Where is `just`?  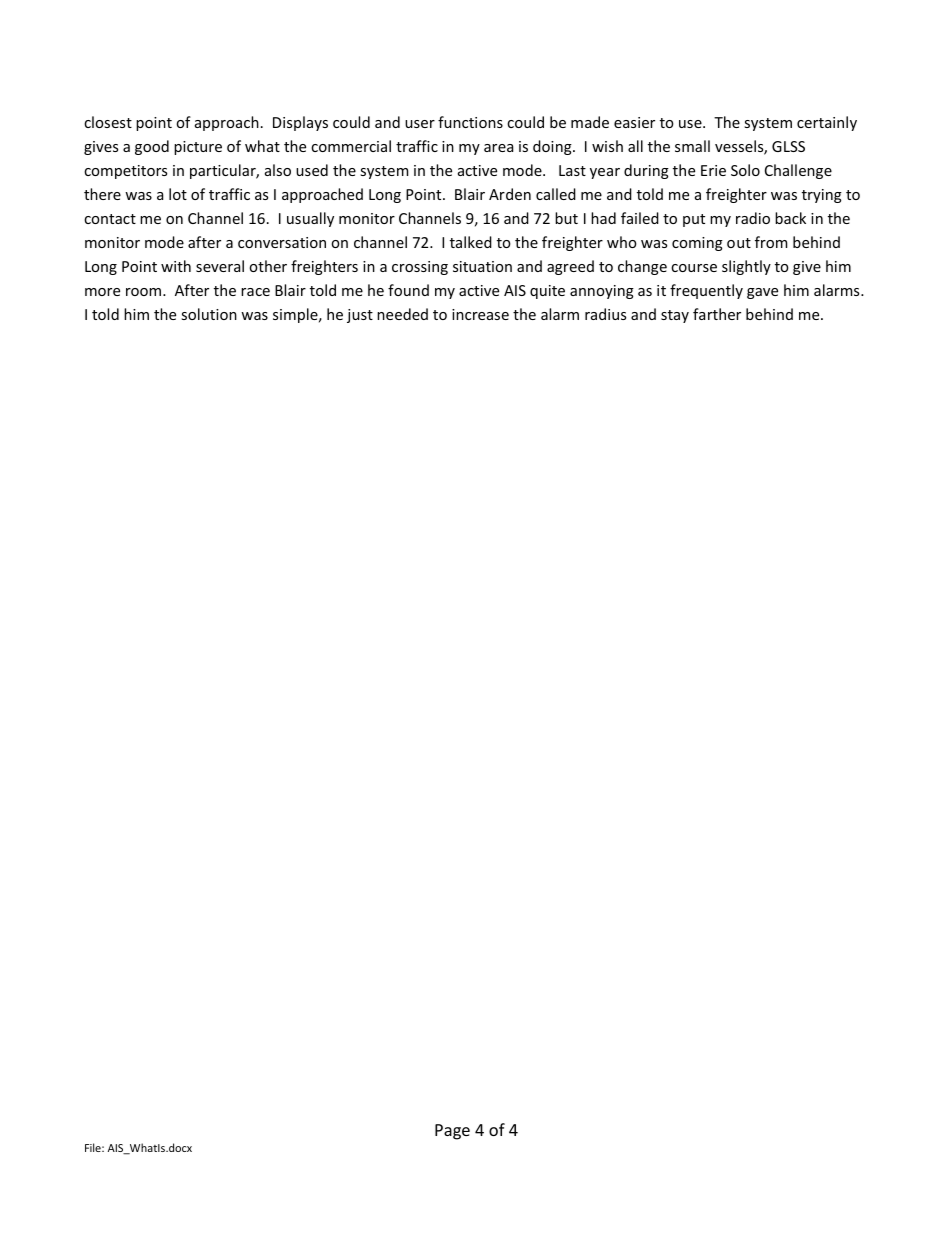
just is located at coordinates (360, 316).
